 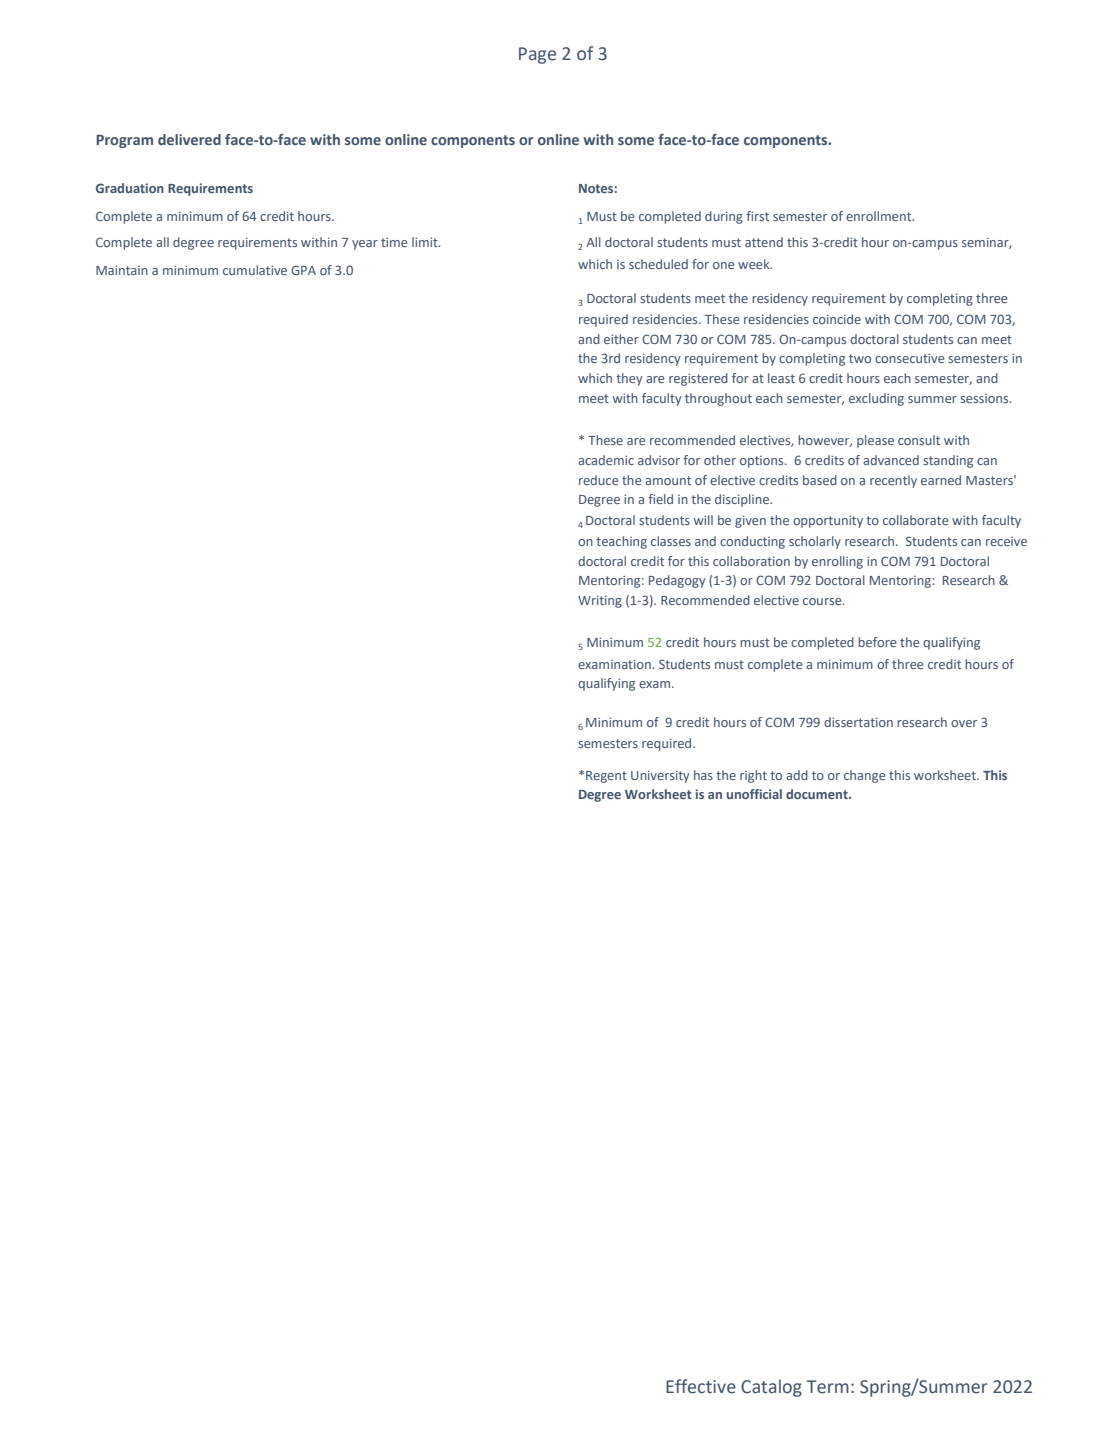 I want to click on Effective, so click(x=701, y=1386).
